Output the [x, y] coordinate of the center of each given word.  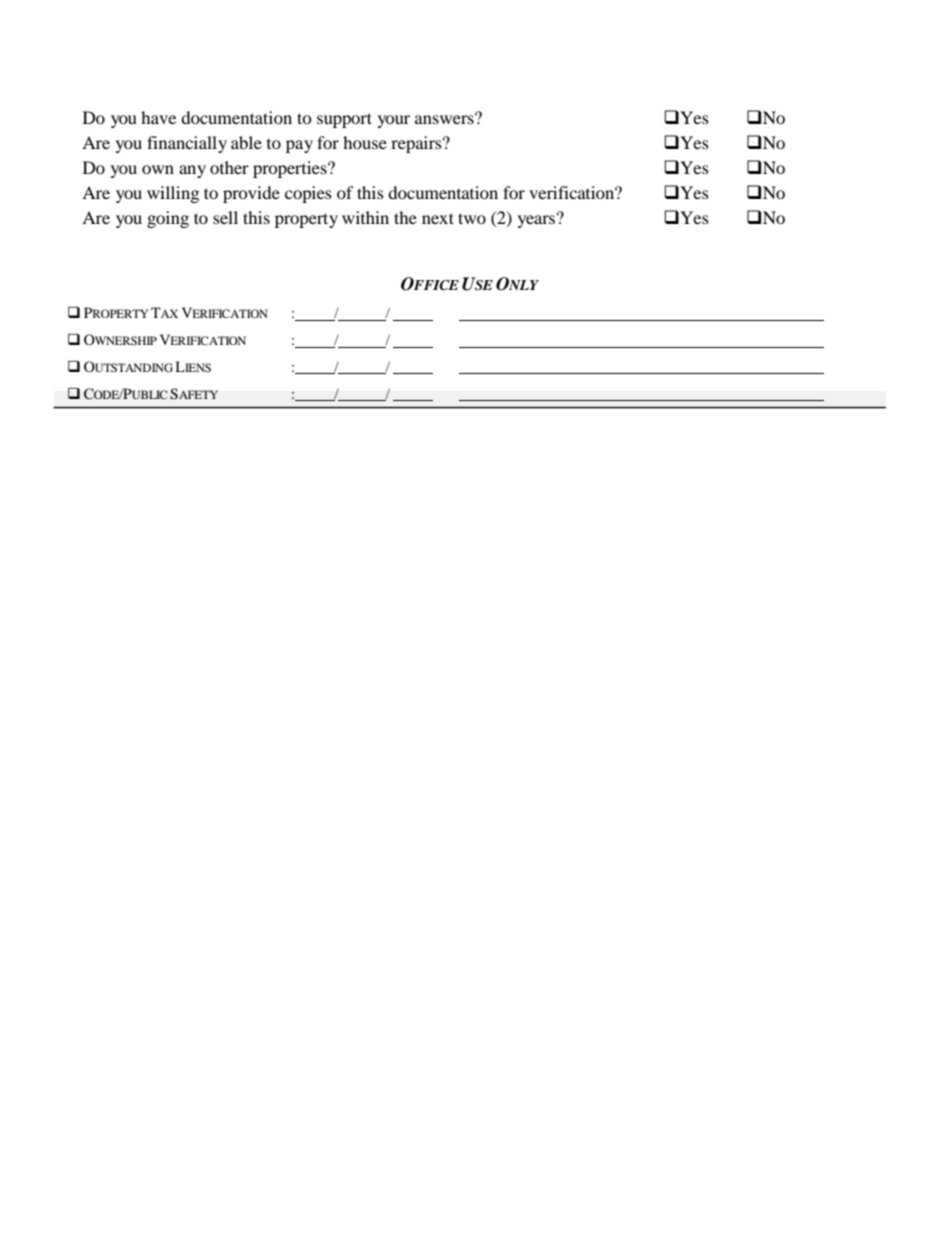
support [344, 120]
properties [291, 169]
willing [173, 194]
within [365, 217]
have [158, 117]
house [365, 142]
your [394, 121]
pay [299, 146]
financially [187, 144]
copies [308, 194]
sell [225, 217]
